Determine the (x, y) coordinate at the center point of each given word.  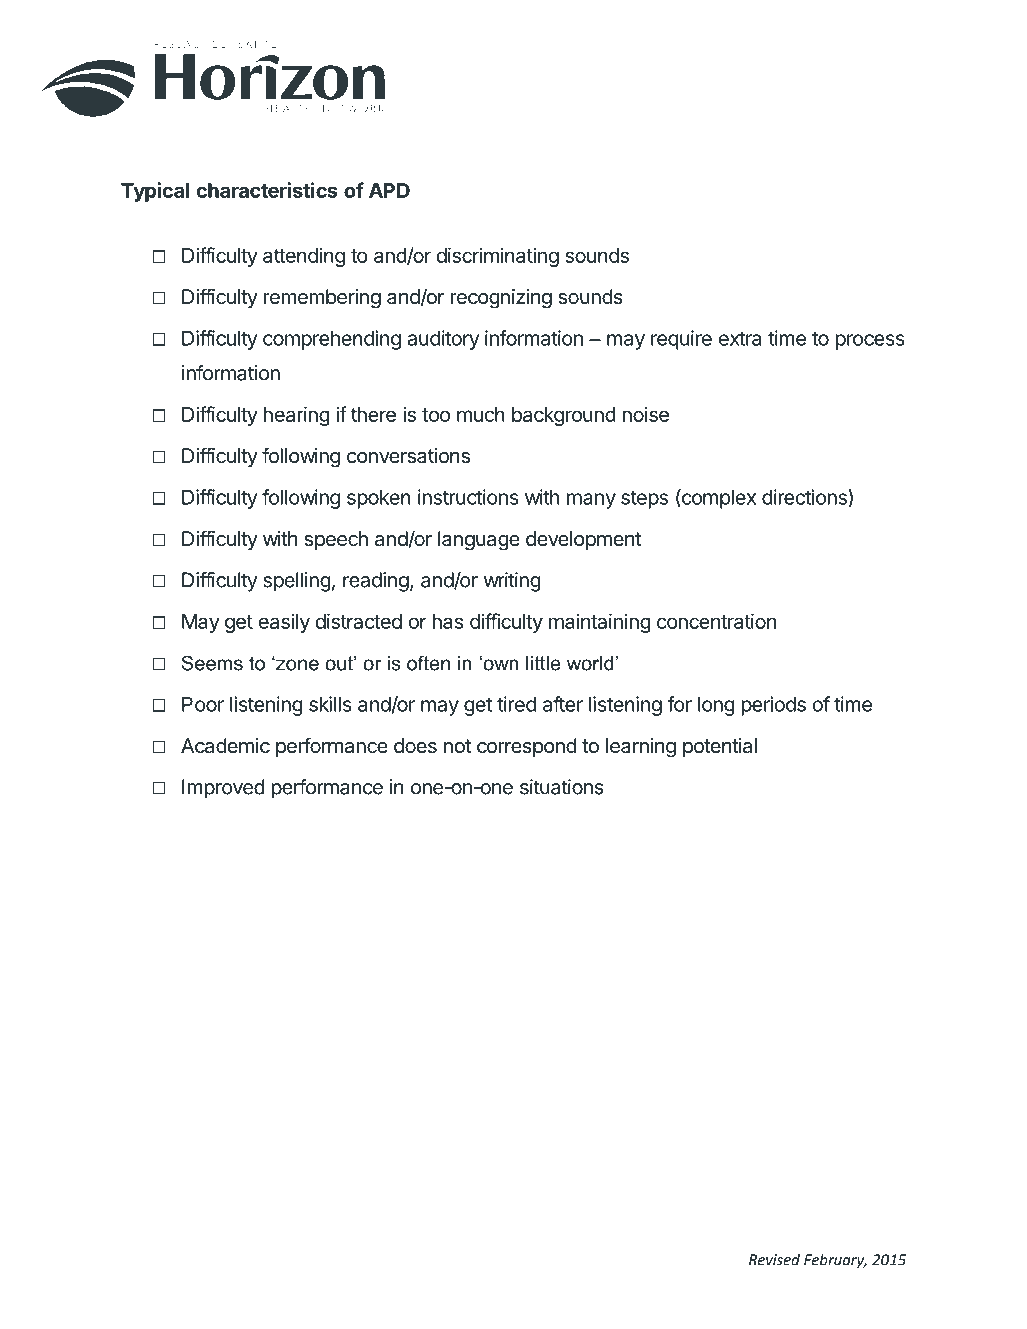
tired (516, 704)
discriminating (497, 257)
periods (773, 706)
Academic (225, 746)
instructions (468, 497)
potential (720, 747)
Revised (774, 1259)
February (835, 1261)
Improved (223, 789)
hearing (296, 416)
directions (805, 498)
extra (740, 339)
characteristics (267, 190)
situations (562, 787)
